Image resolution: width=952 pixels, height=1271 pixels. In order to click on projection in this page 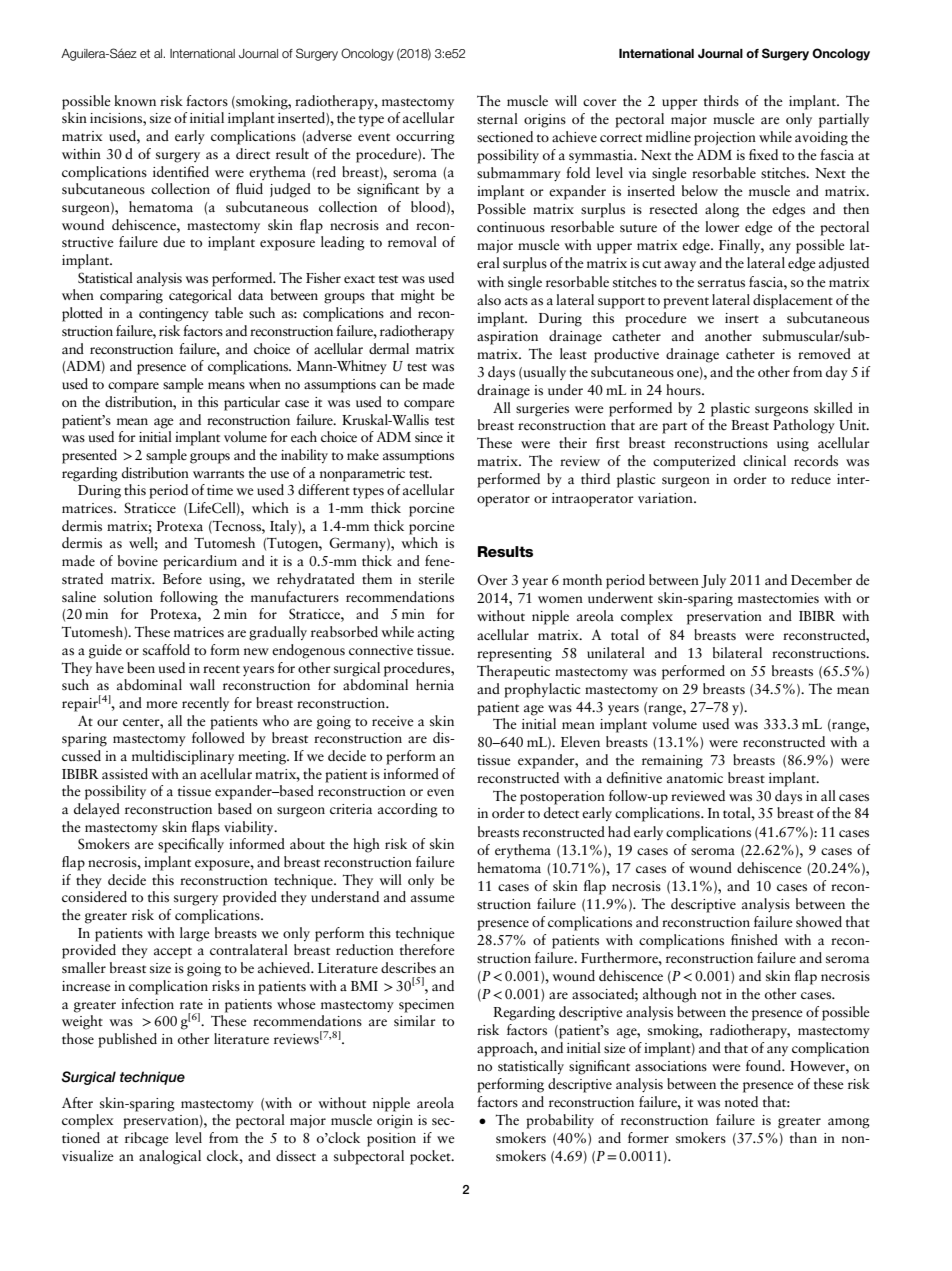, I will do `click(725, 139)`.
